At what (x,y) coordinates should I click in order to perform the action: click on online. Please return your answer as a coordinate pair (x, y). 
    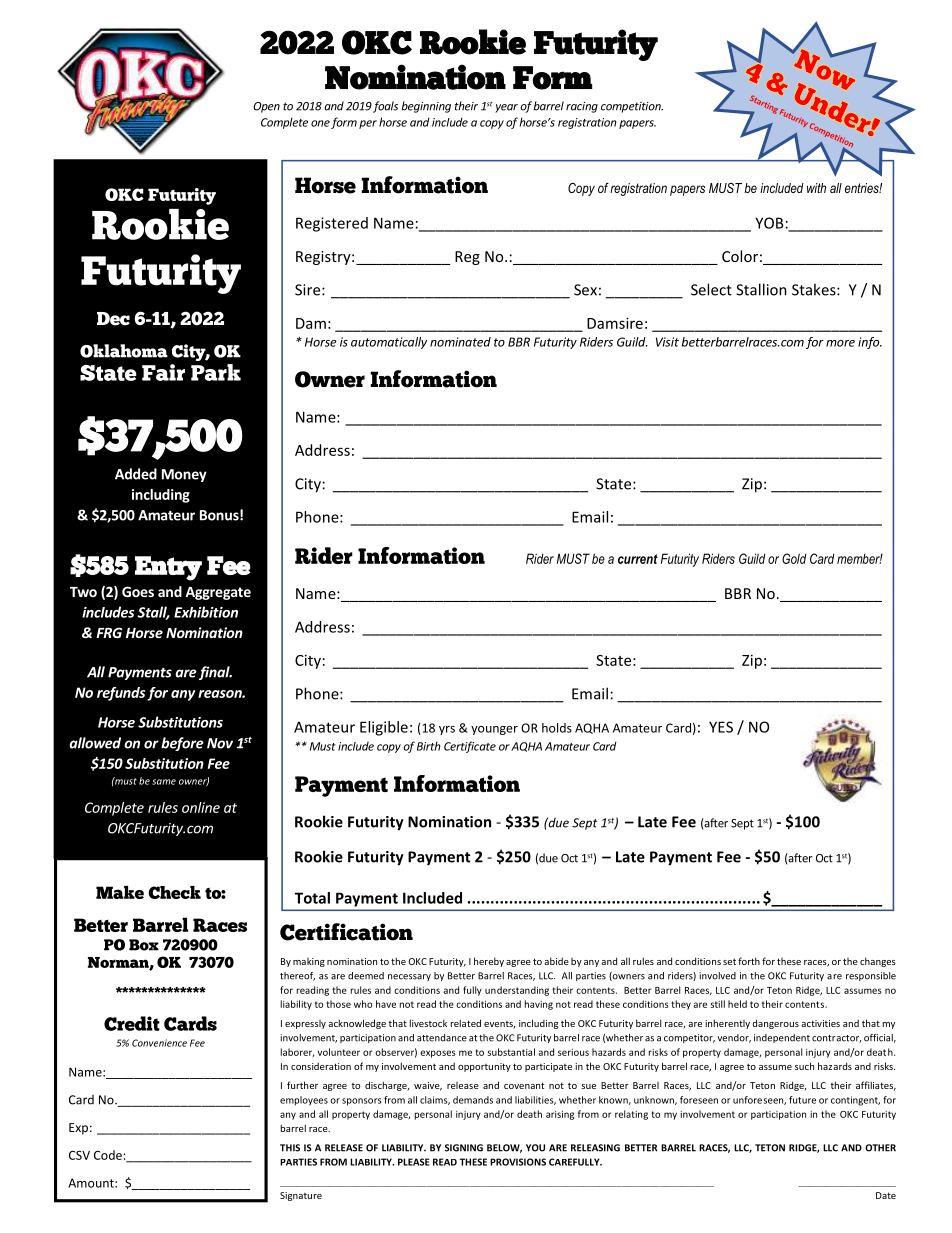
    Looking at the image, I should click on (201, 807).
